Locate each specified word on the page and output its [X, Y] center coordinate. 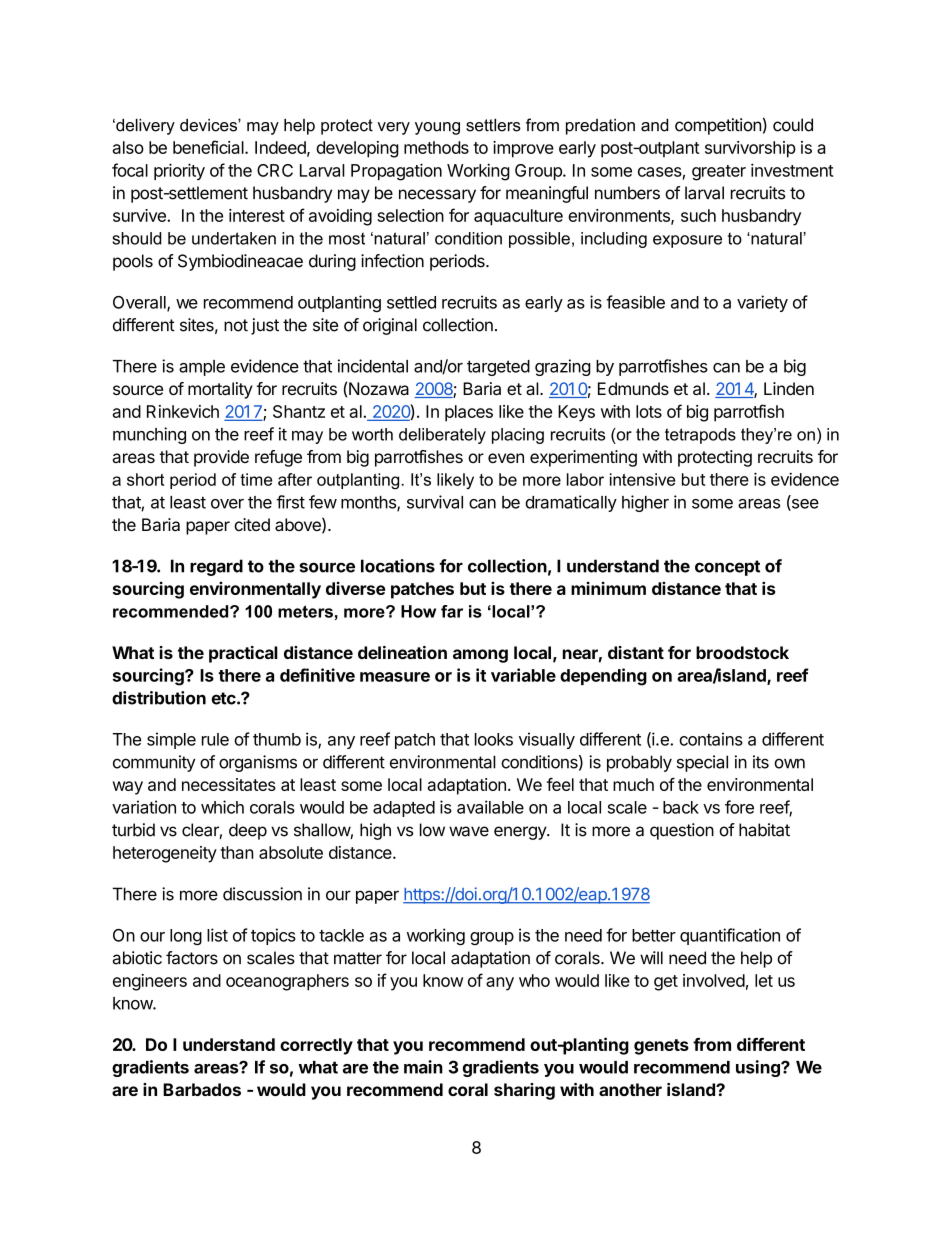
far [452, 611]
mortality [220, 390]
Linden [789, 388]
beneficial [209, 147]
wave [469, 831]
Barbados [202, 1089]
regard [216, 567]
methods [436, 147]
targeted [498, 368]
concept [727, 568]
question [682, 831]
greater [719, 173]
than [237, 852]
